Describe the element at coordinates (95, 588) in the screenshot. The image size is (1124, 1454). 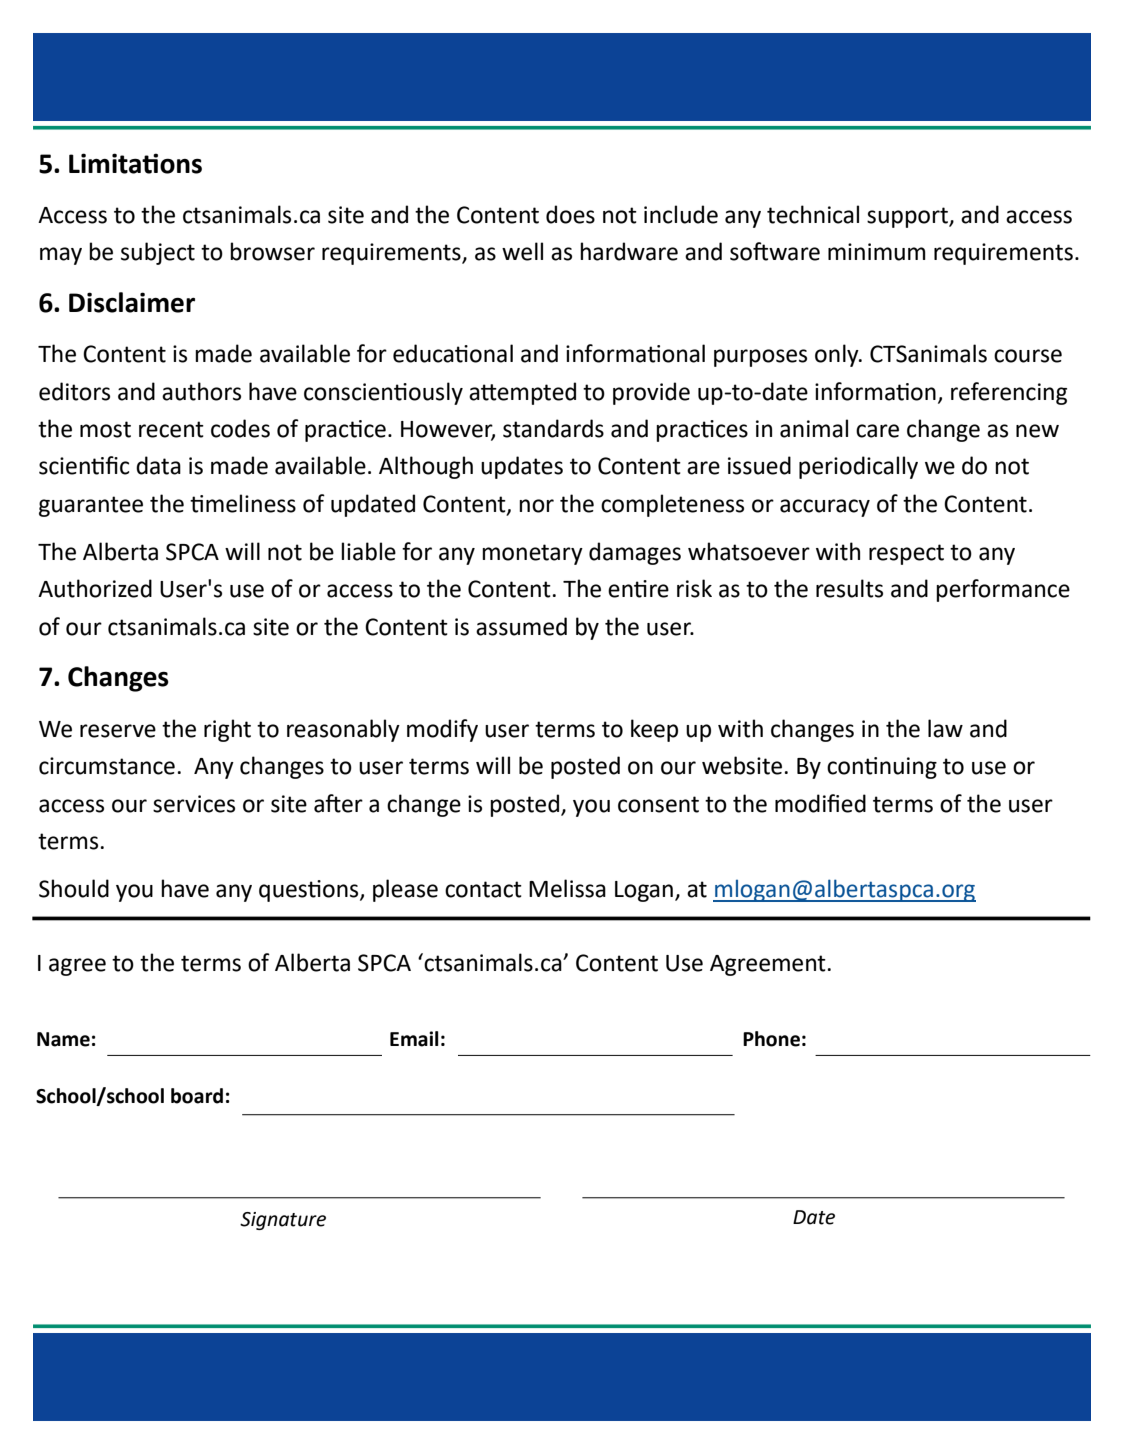
I see `Authorized` at that location.
